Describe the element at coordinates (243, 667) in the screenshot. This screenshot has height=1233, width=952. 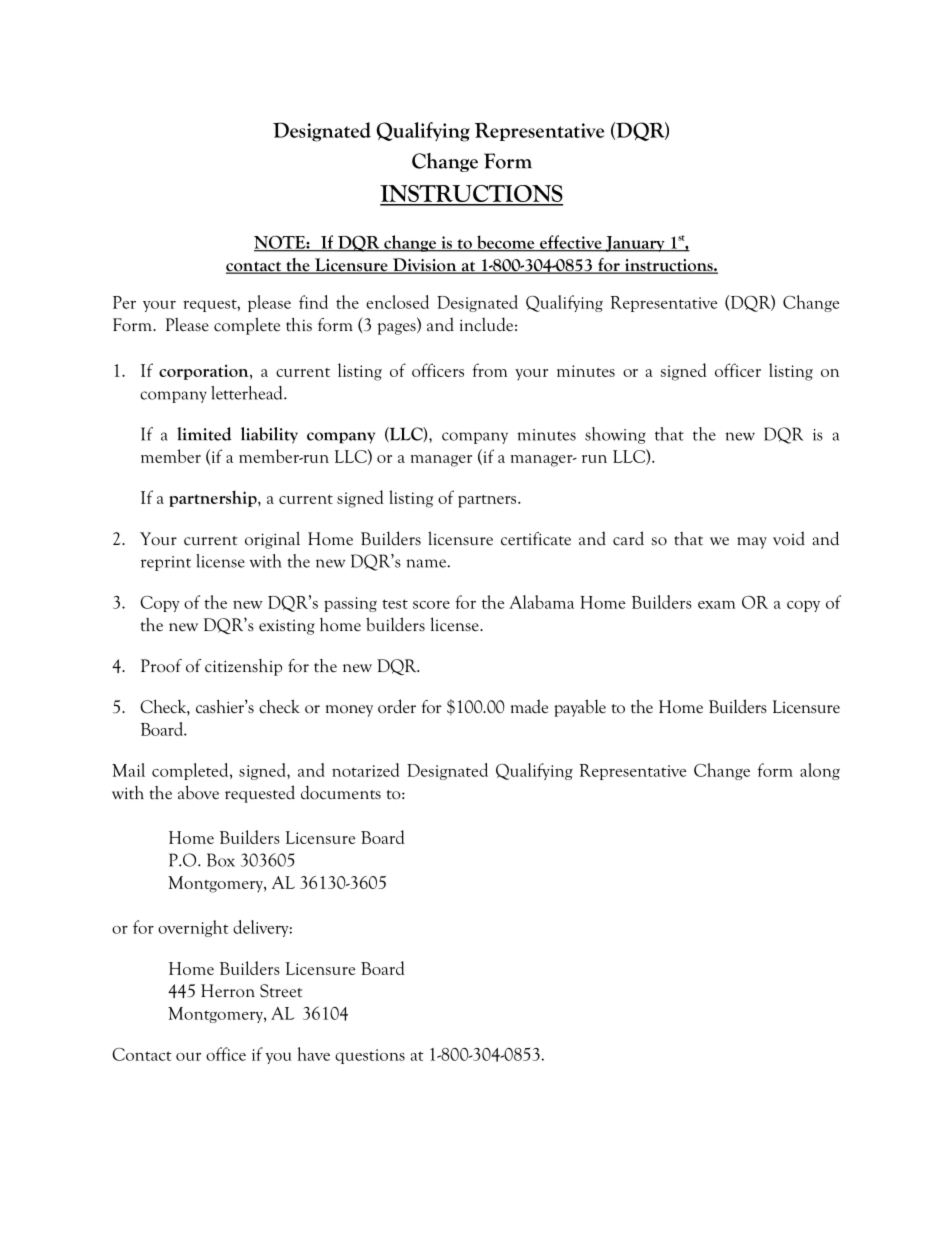
I see `citizenship` at that location.
